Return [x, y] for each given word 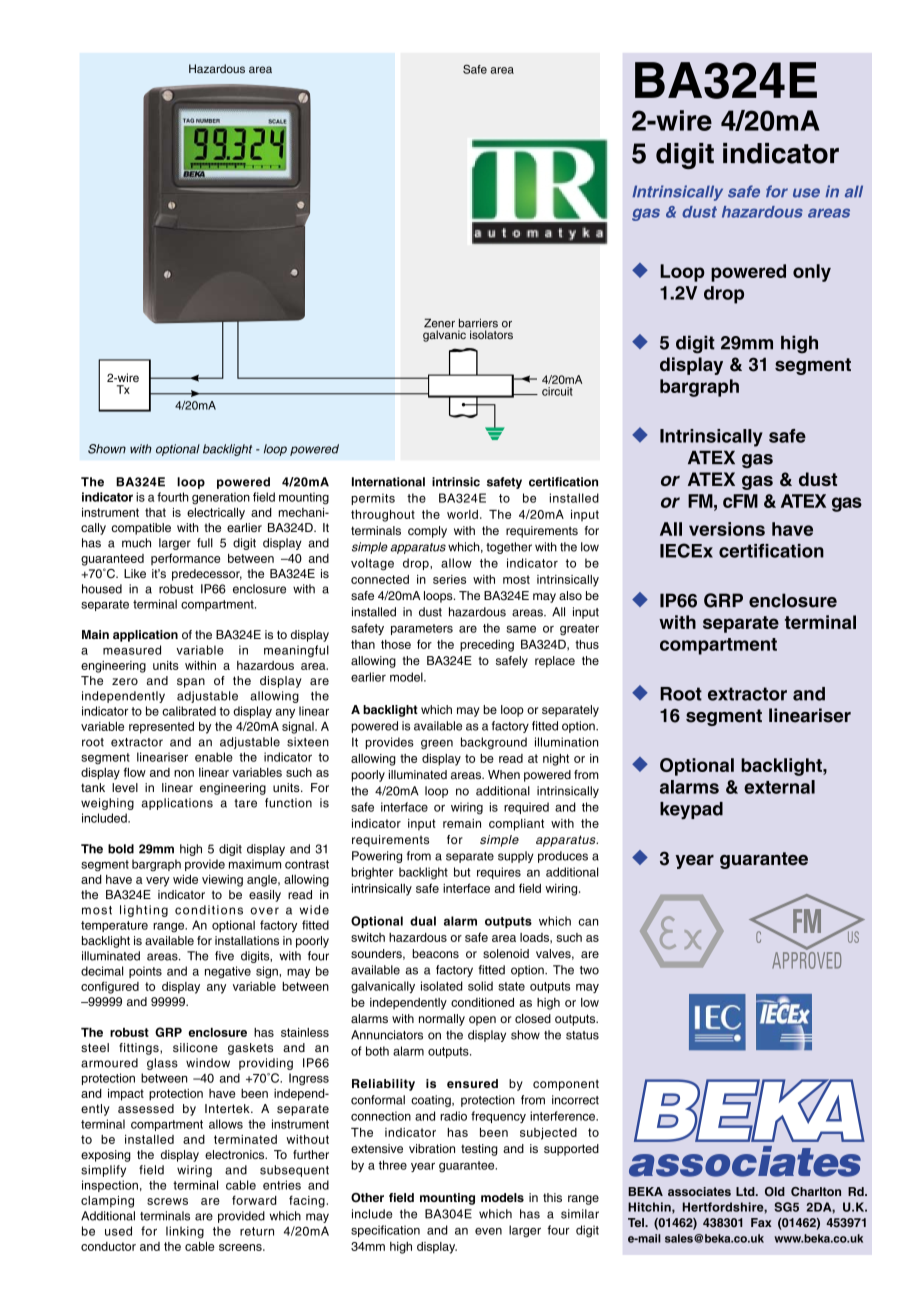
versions [727, 529]
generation [221, 498]
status [582, 1035]
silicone [195, 1047]
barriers [478, 323]
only [812, 273]
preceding [487, 646]
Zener [439, 323]
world [462, 514]
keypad [691, 811]
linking [185, 1232]
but [462, 872]
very [158, 882]
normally [442, 1020]
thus [587, 644]
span [191, 683]
